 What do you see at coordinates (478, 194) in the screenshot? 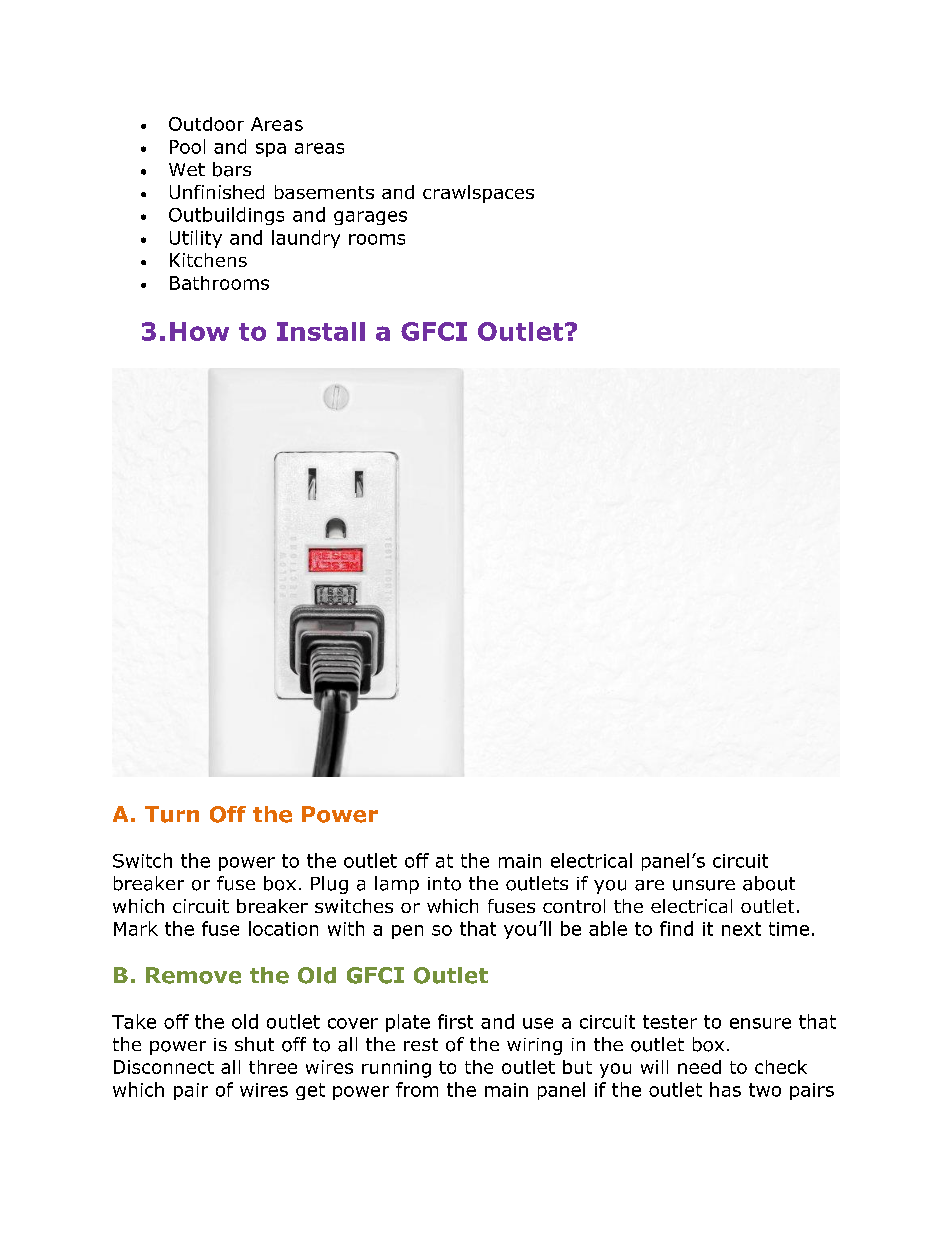
I see `crawlspaces` at bounding box center [478, 194].
